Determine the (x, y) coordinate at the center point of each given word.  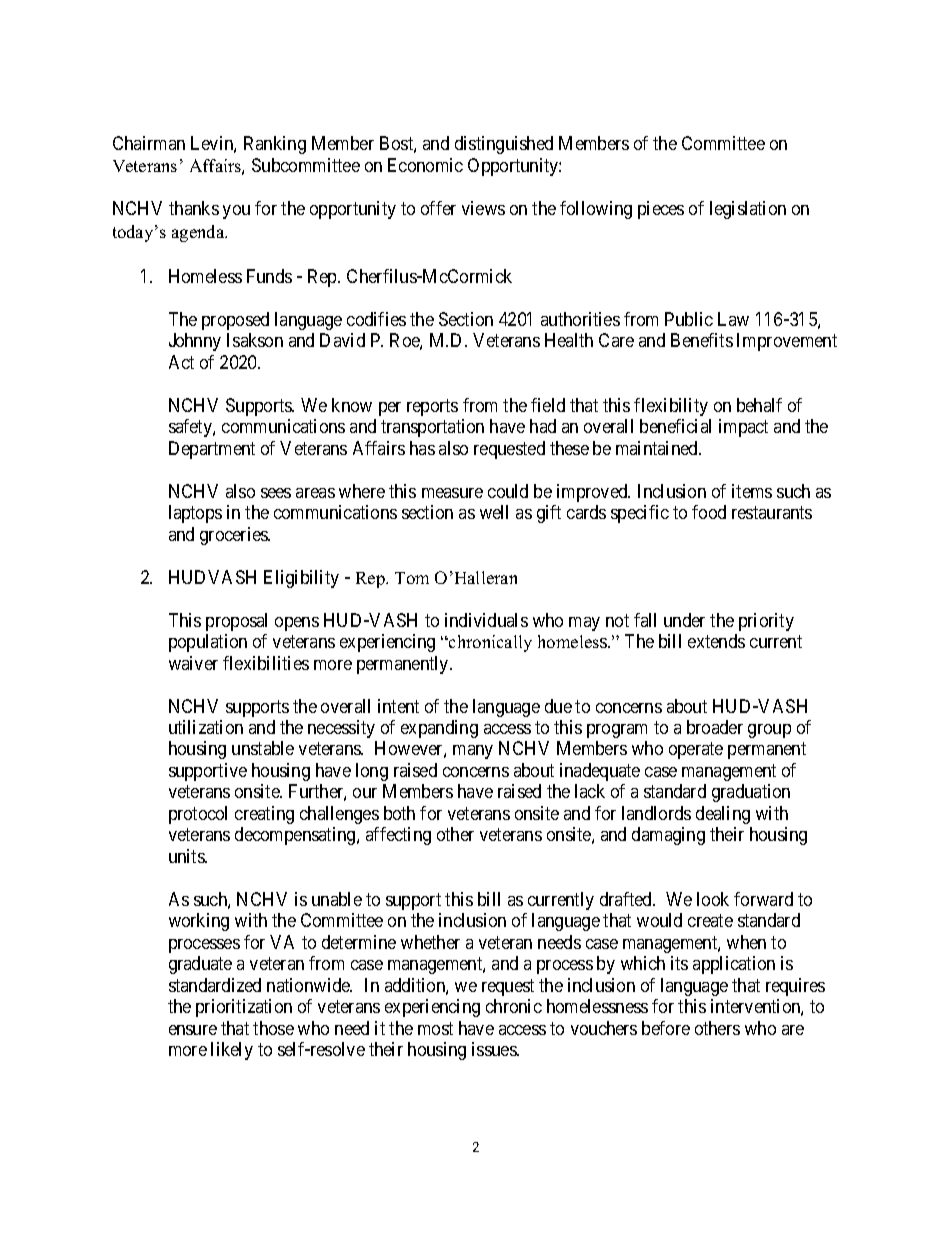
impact (743, 428)
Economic (425, 165)
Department (212, 450)
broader (715, 727)
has (422, 448)
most (435, 1028)
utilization (206, 727)
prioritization (244, 1008)
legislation (748, 210)
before (666, 1028)
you (236, 212)
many (473, 752)
